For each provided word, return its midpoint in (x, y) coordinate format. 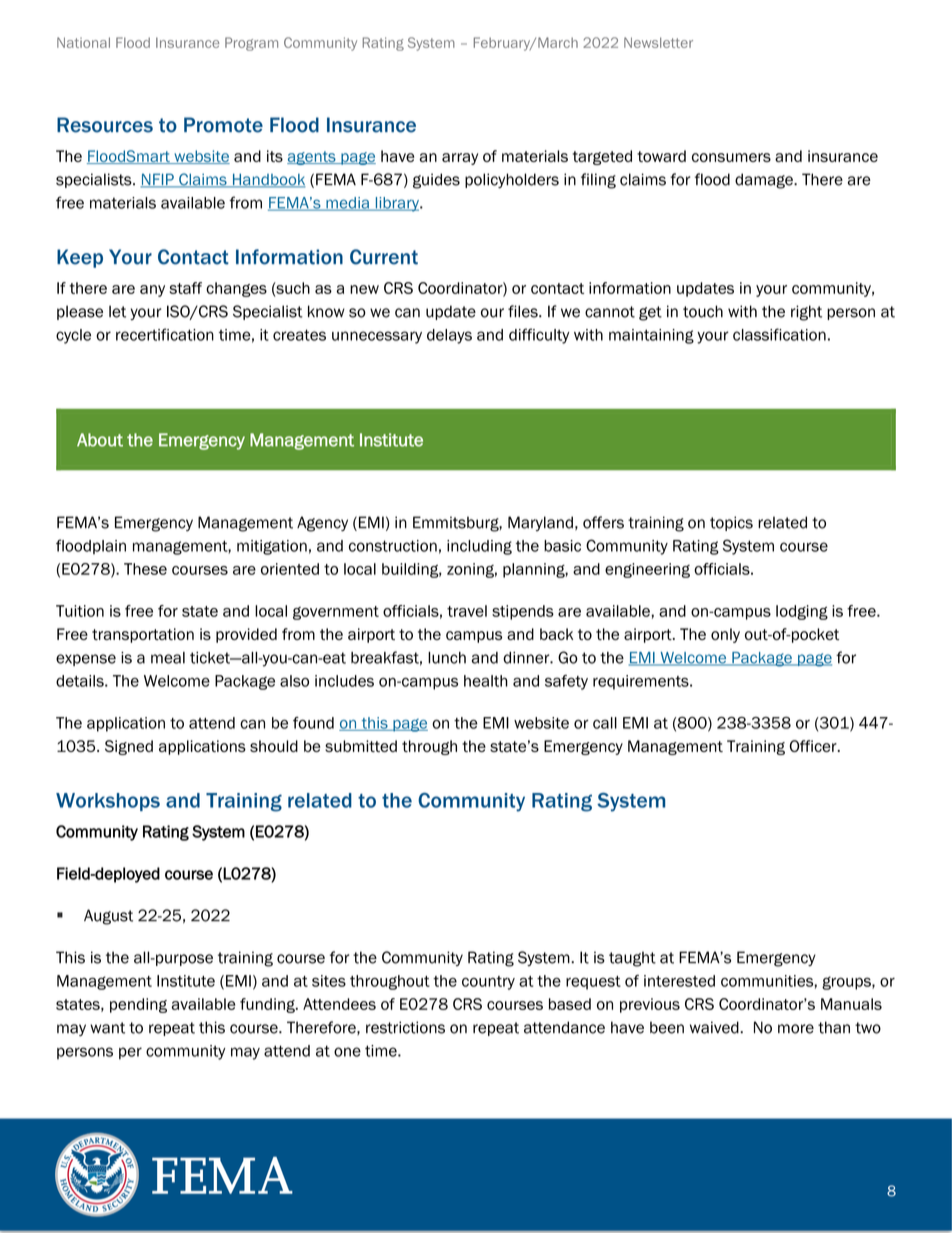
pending (138, 1005)
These (145, 569)
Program (251, 44)
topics (731, 523)
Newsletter (658, 42)
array (460, 159)
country (488, 983)
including (479, 547)
